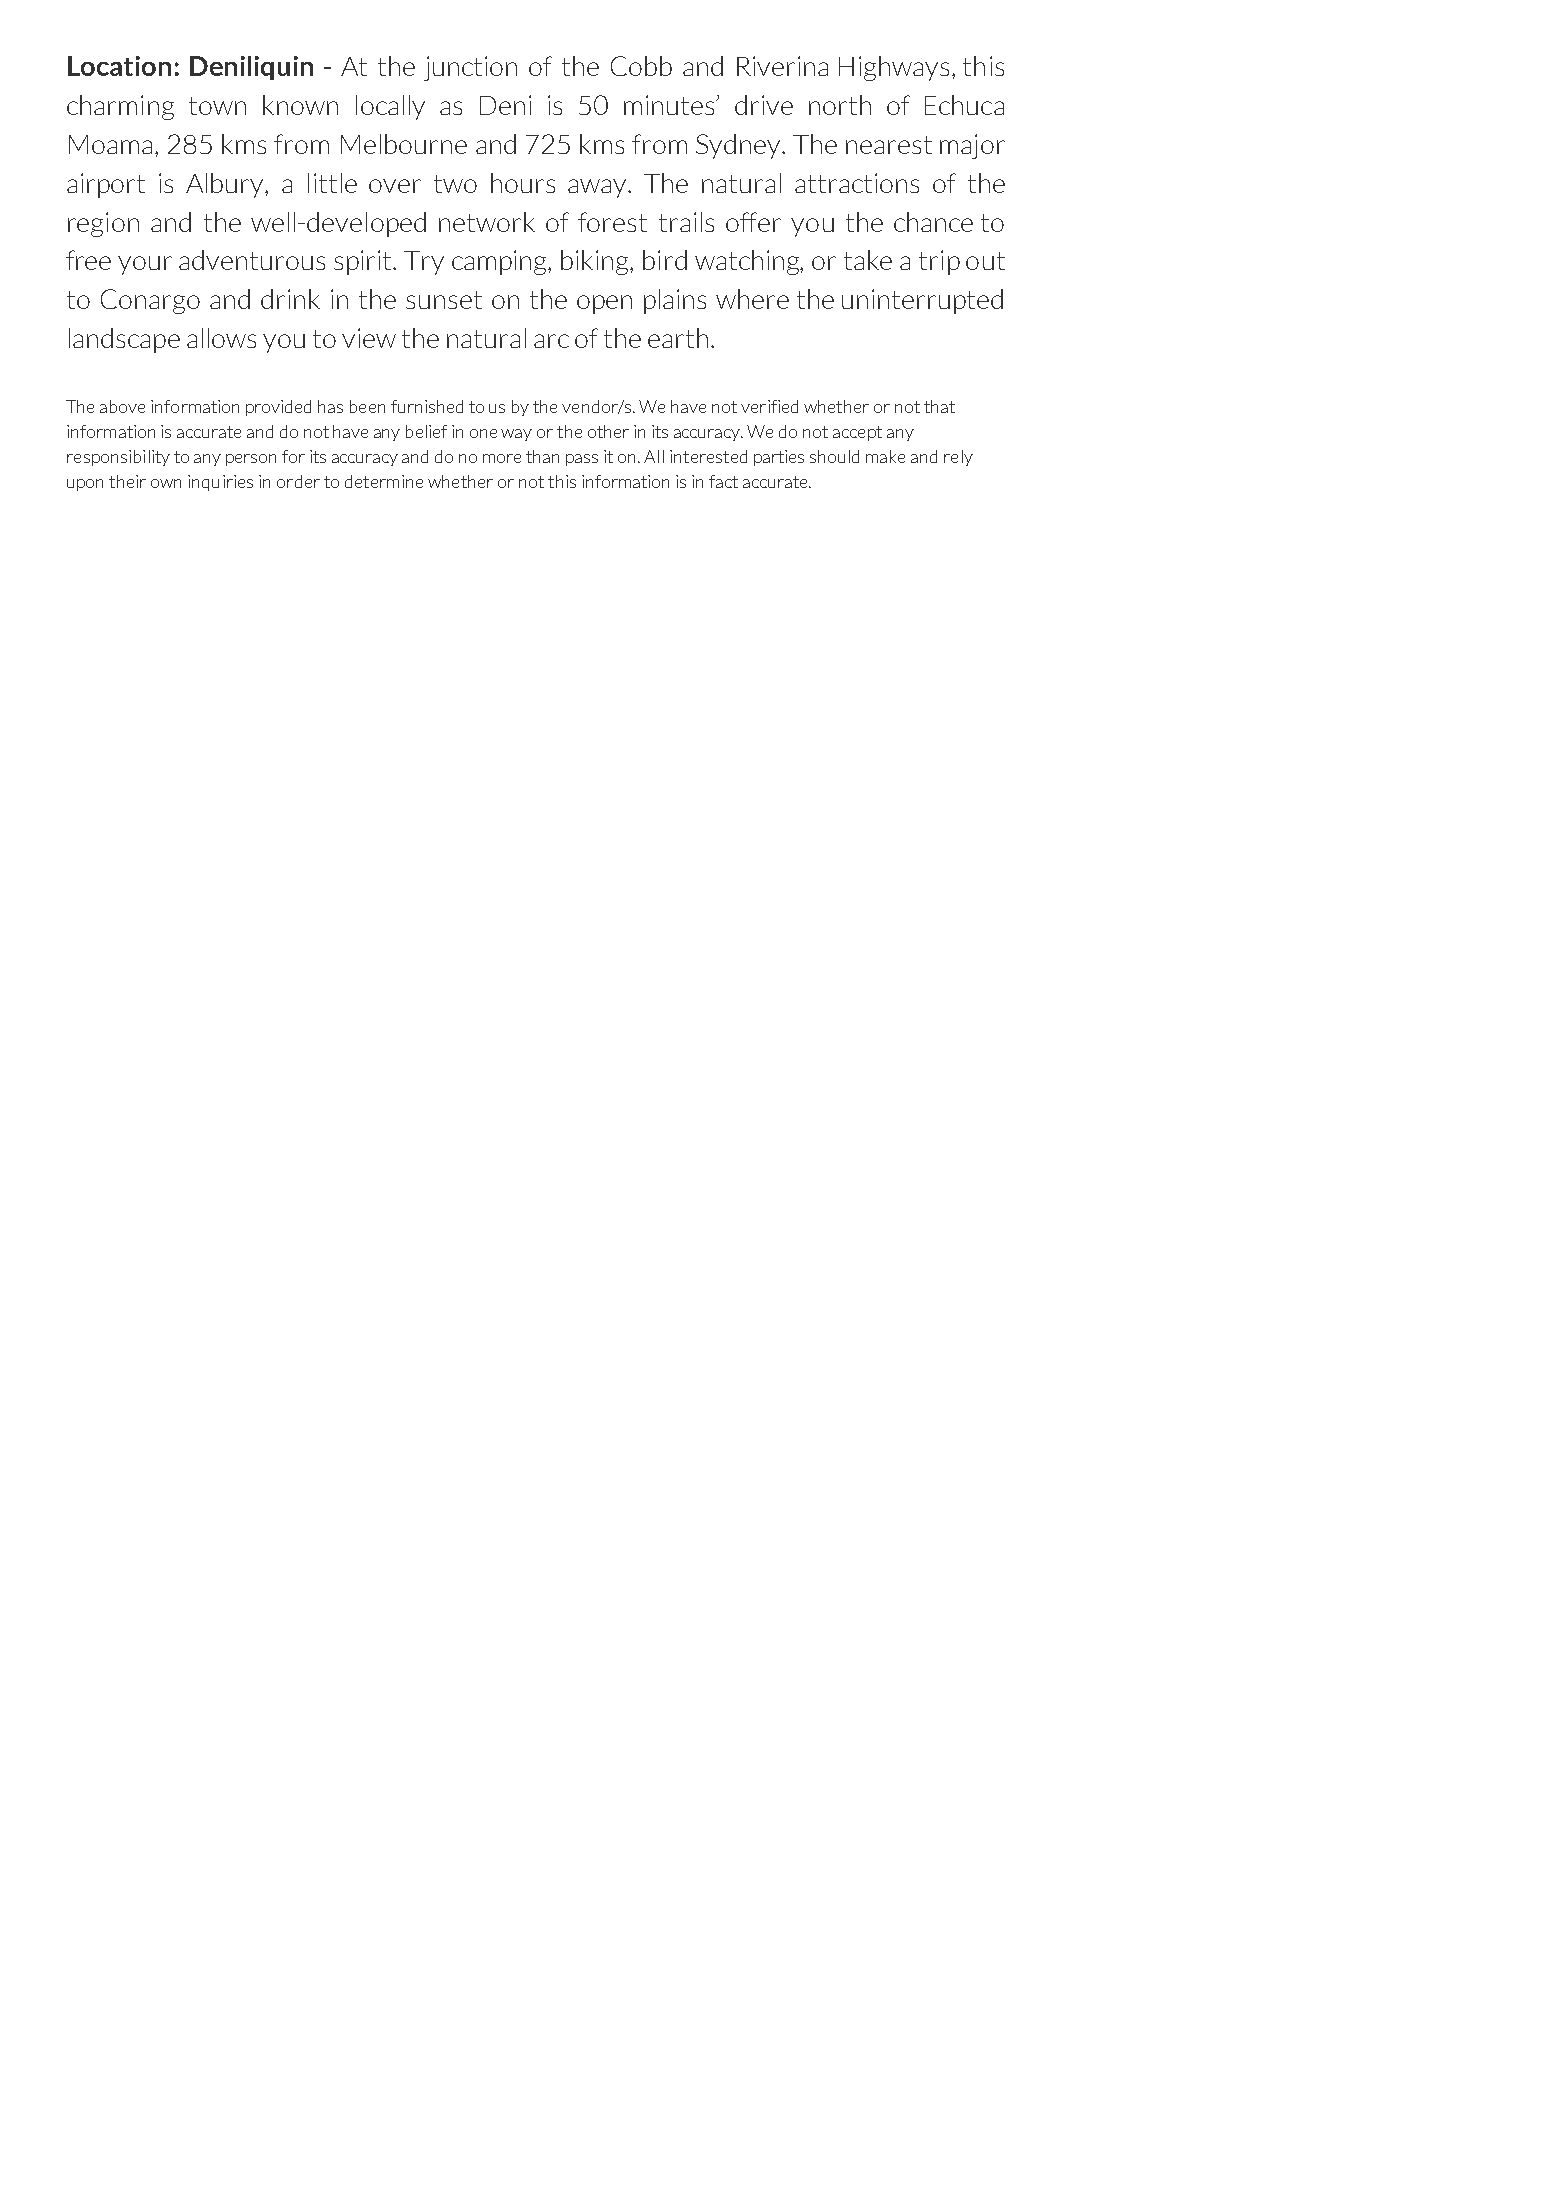 The width and height of the screenshot is (1563, 2203). I want to click on take, so click(868, 260).
